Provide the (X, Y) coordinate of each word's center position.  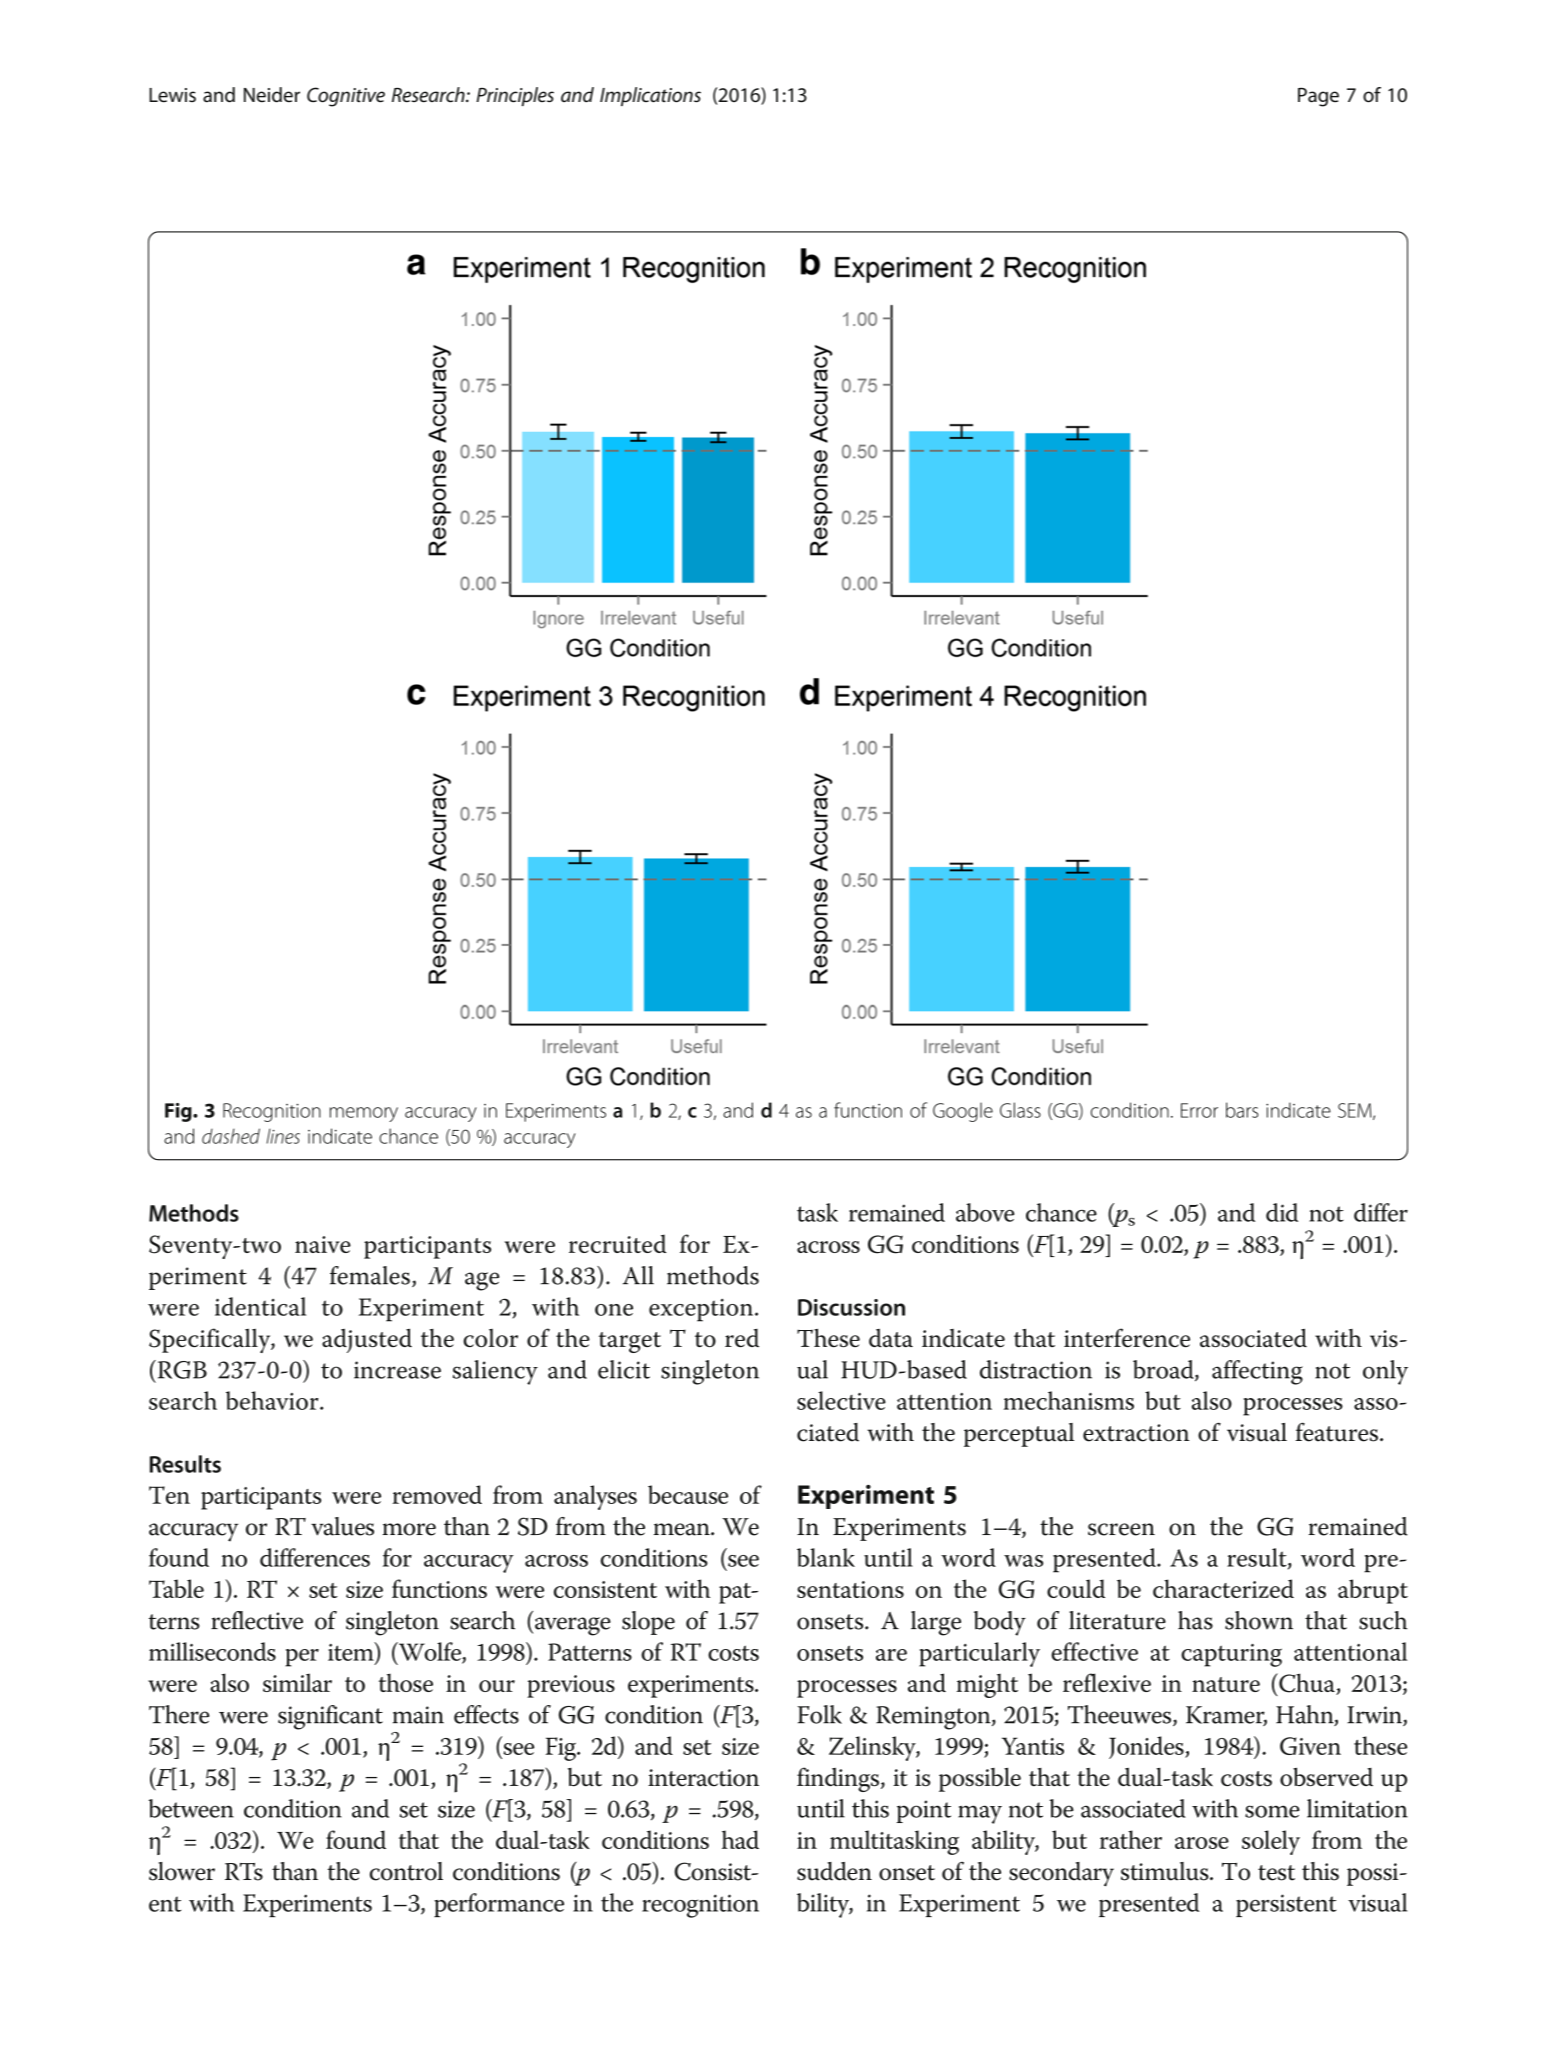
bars (1242, 1110)
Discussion (851, 1307)
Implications (650, 96)
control (406, 1871)
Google (963, 1112)
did (1282, 1212)
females (370, 1275)
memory (364, 1114)
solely (1271, 1842)
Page (1318, 97)
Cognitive (346, 97)
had (740, 1839)
